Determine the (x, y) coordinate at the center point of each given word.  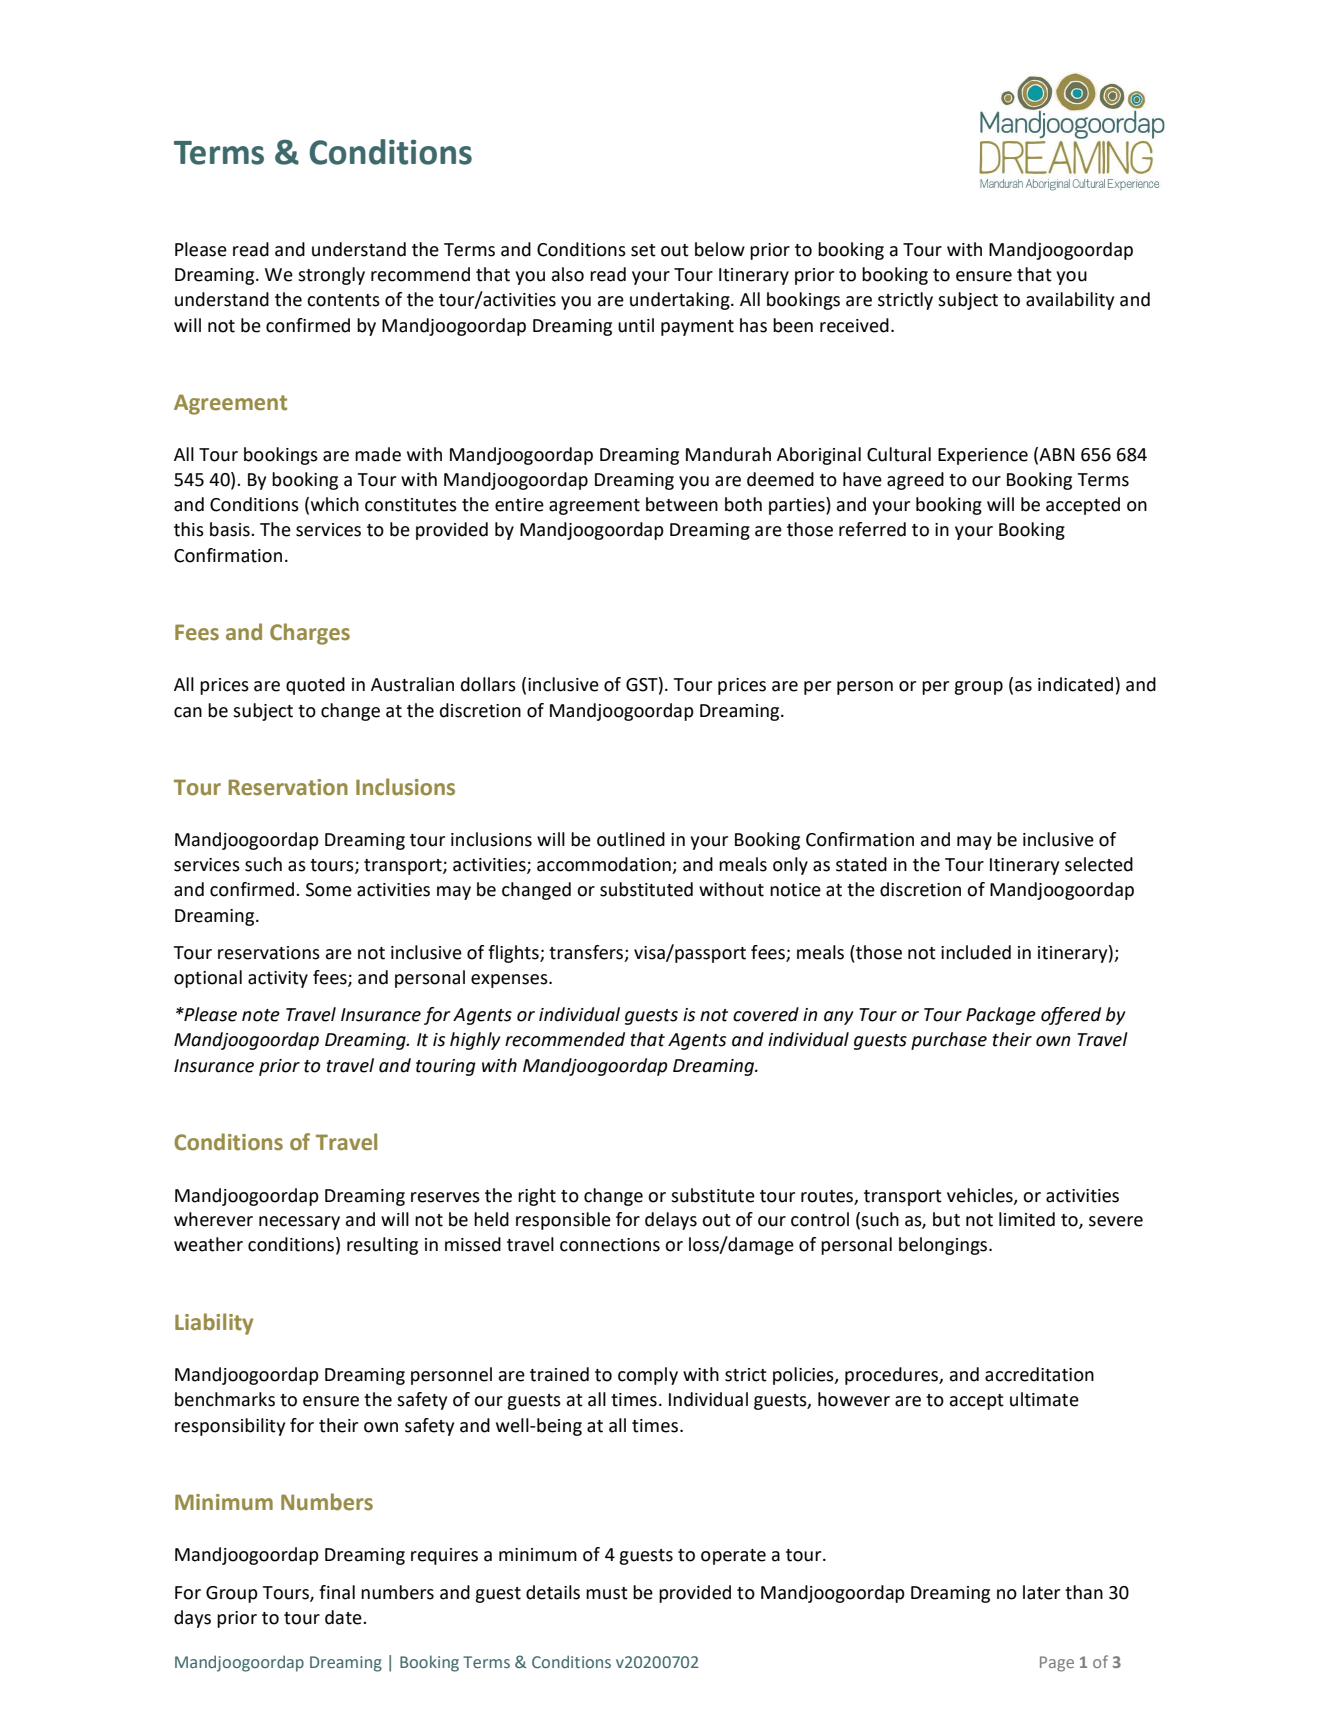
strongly (331, 276)
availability (1070, 301)
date (344, 1617)
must (607, 1593)
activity (278, 979)
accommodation (605, 865)
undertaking (681, 301)
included (976, 952)
